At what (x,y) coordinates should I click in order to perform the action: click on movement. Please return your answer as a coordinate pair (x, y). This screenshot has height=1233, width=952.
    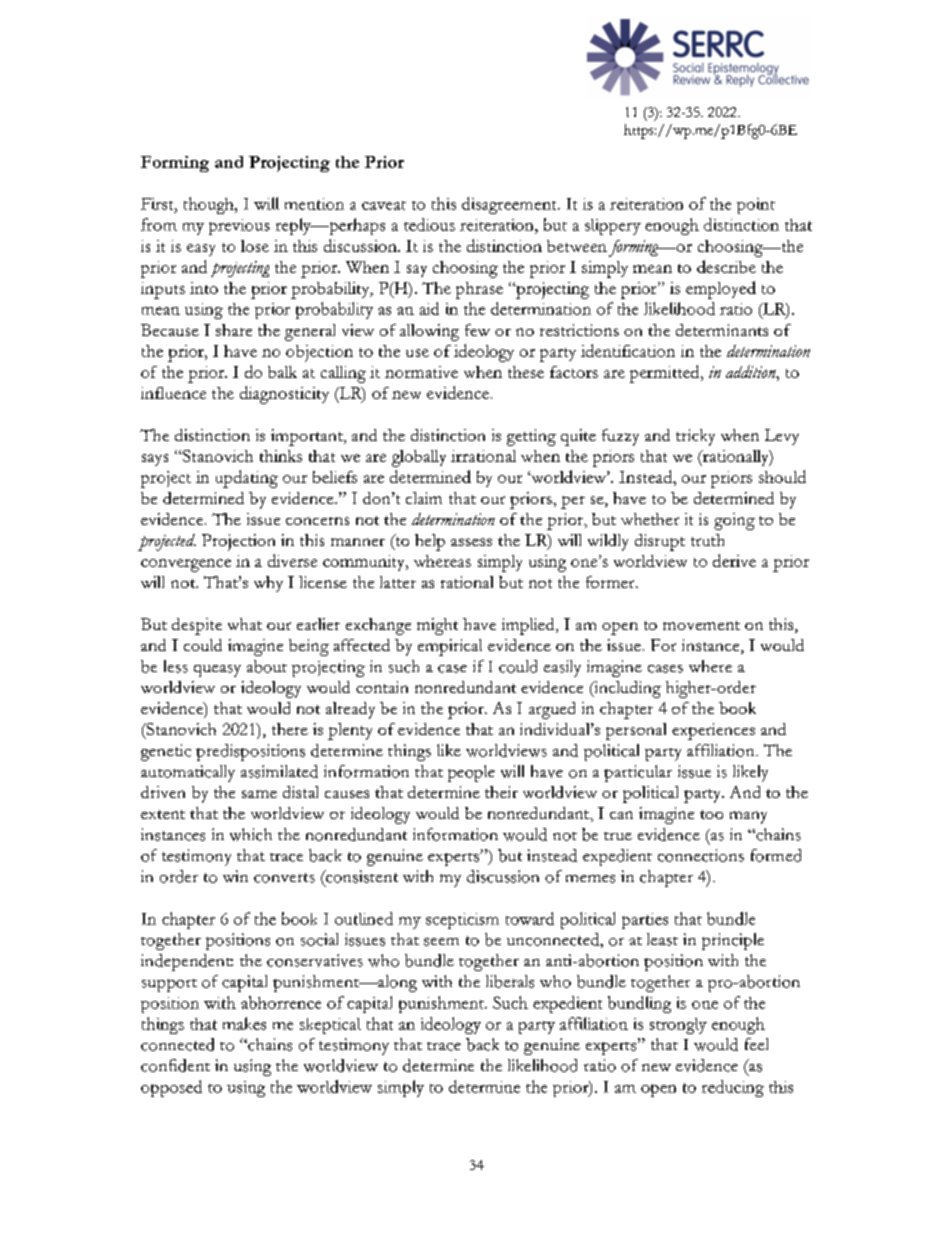
    Looking at the image, I should click on (701, 625).
